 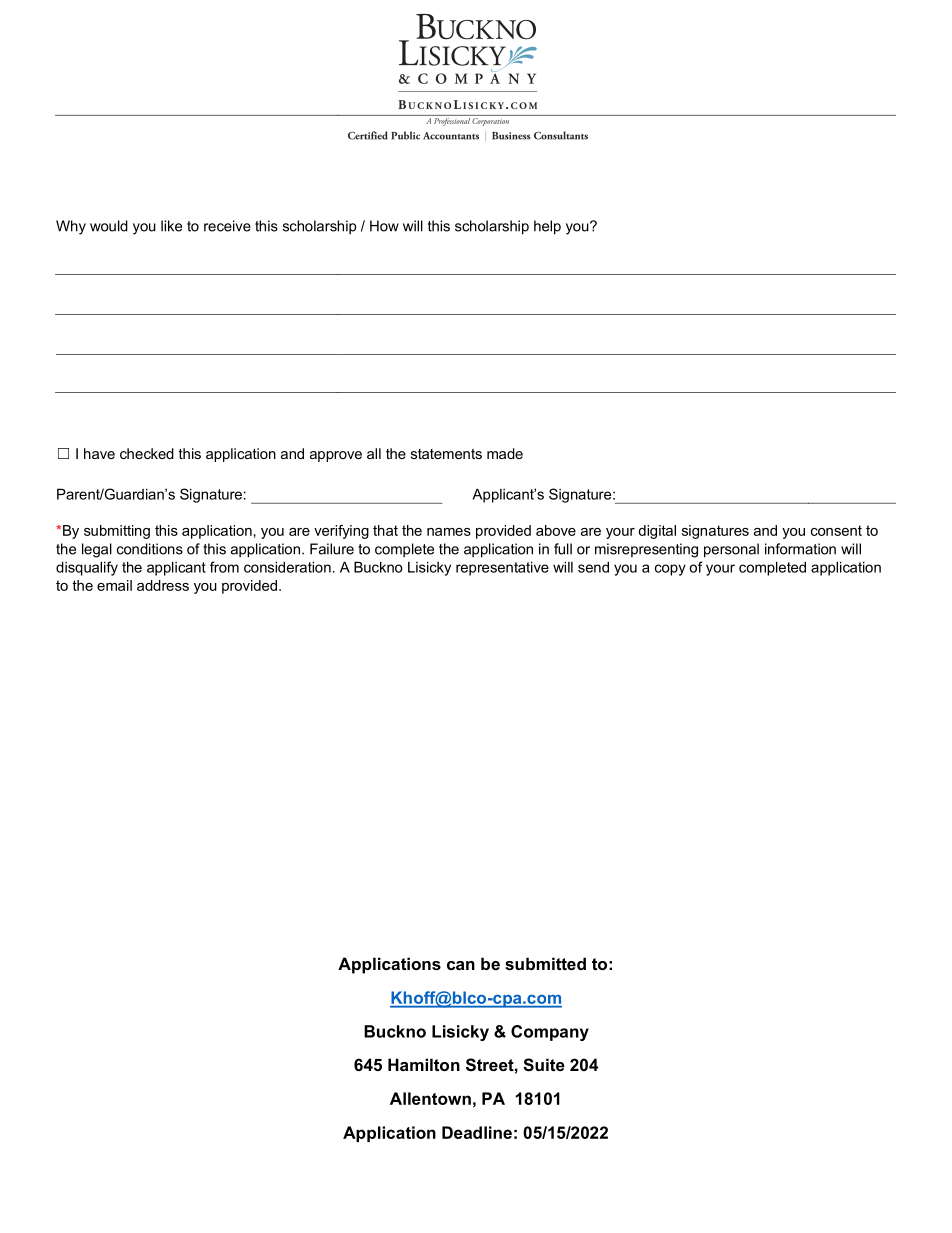 What do you see at coordinates (477, 1132) in the screenshot?
I see `Deadline` at bounding box center [477, 1132].
